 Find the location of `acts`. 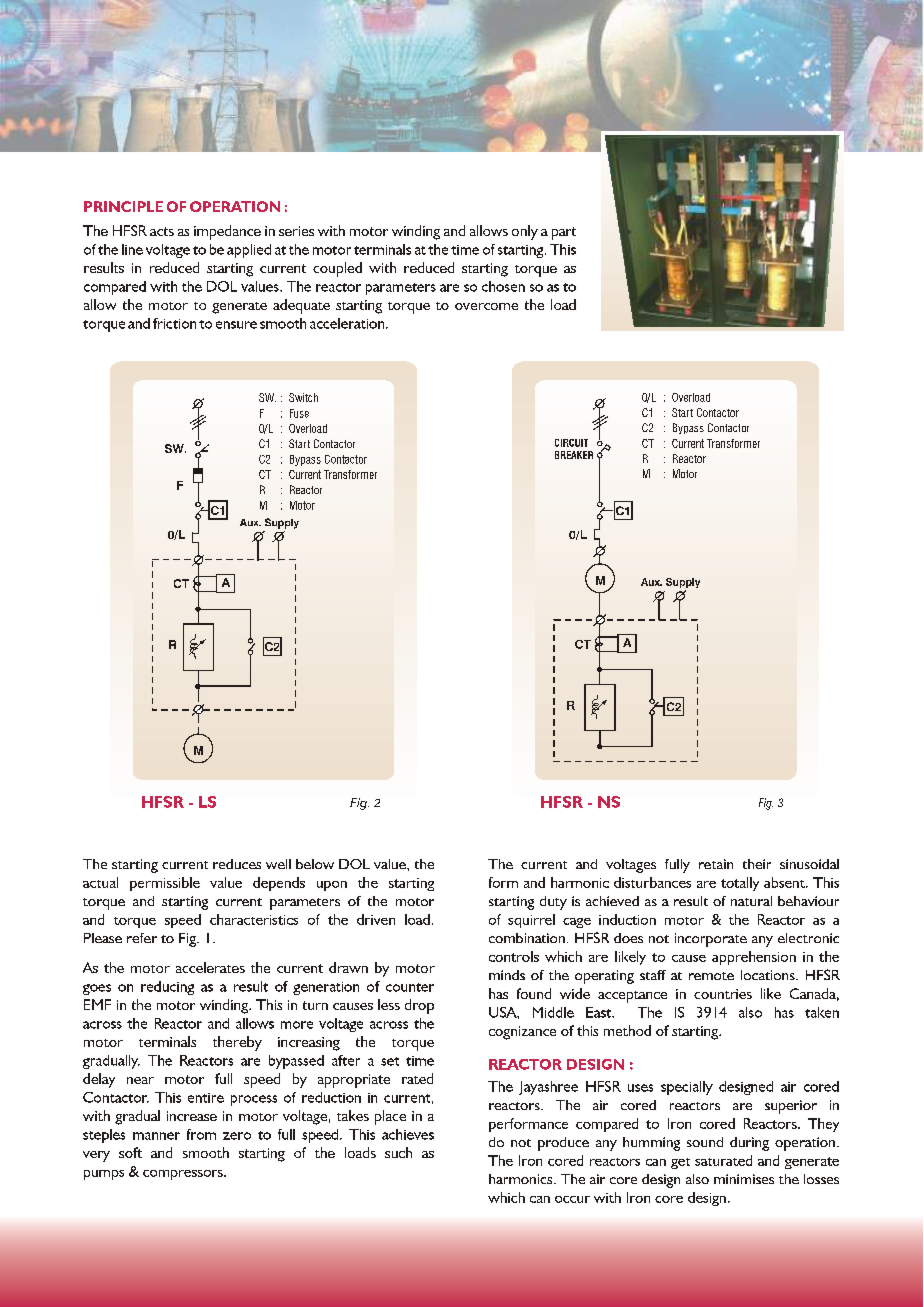

acts is located at coordinates (162, 231).
